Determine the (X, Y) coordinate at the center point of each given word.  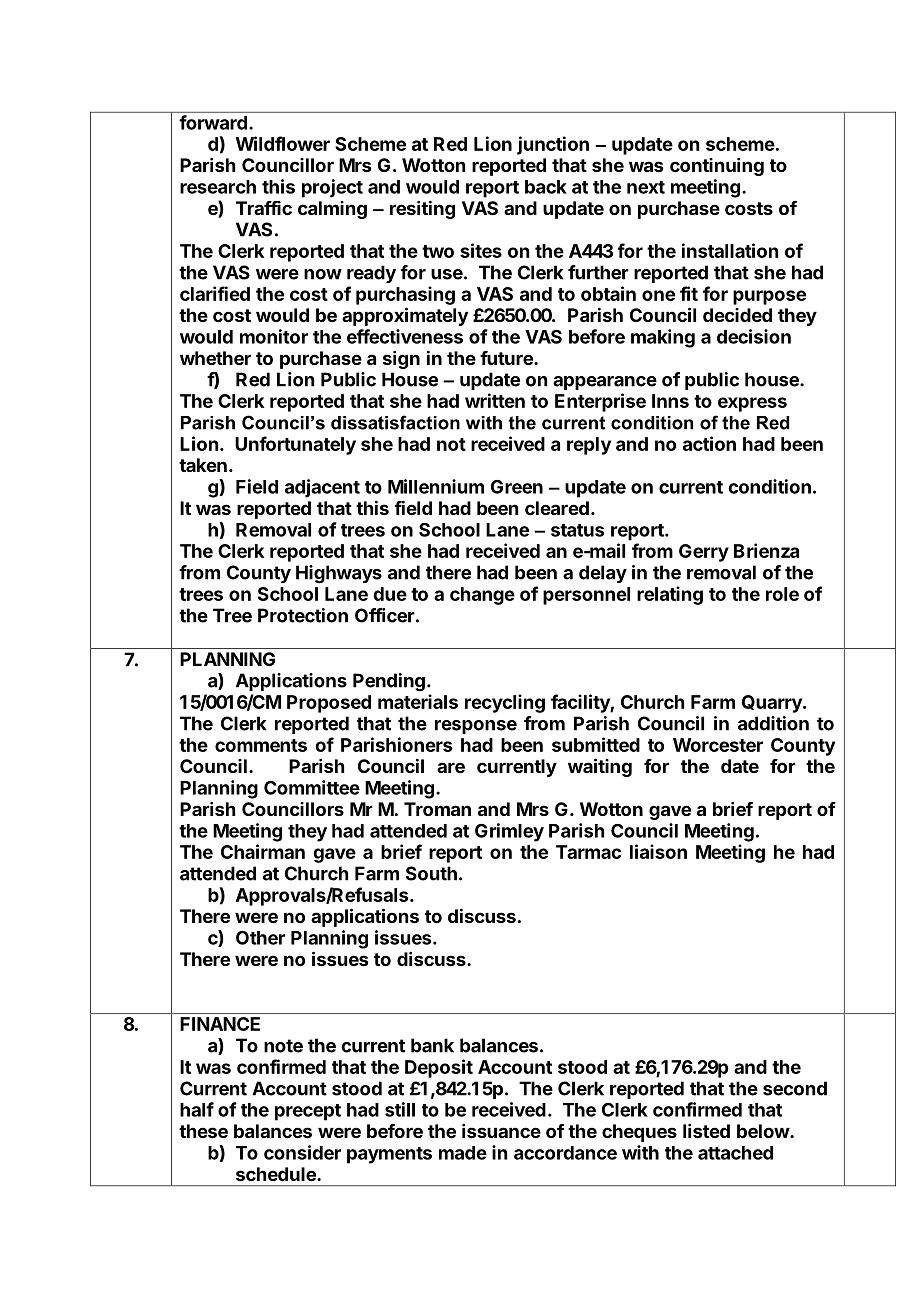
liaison (658, 851)
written (495, 400)
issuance (501, 1131)
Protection (303, 615)
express (752, 404)
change (482, 596)
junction (553, 145)
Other (260, 938)
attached (735, 1153)
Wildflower (283, 143)
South (431, 873)
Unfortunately (295, 445)
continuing (717, 167)
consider (302, 1152)
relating (670, 595)
